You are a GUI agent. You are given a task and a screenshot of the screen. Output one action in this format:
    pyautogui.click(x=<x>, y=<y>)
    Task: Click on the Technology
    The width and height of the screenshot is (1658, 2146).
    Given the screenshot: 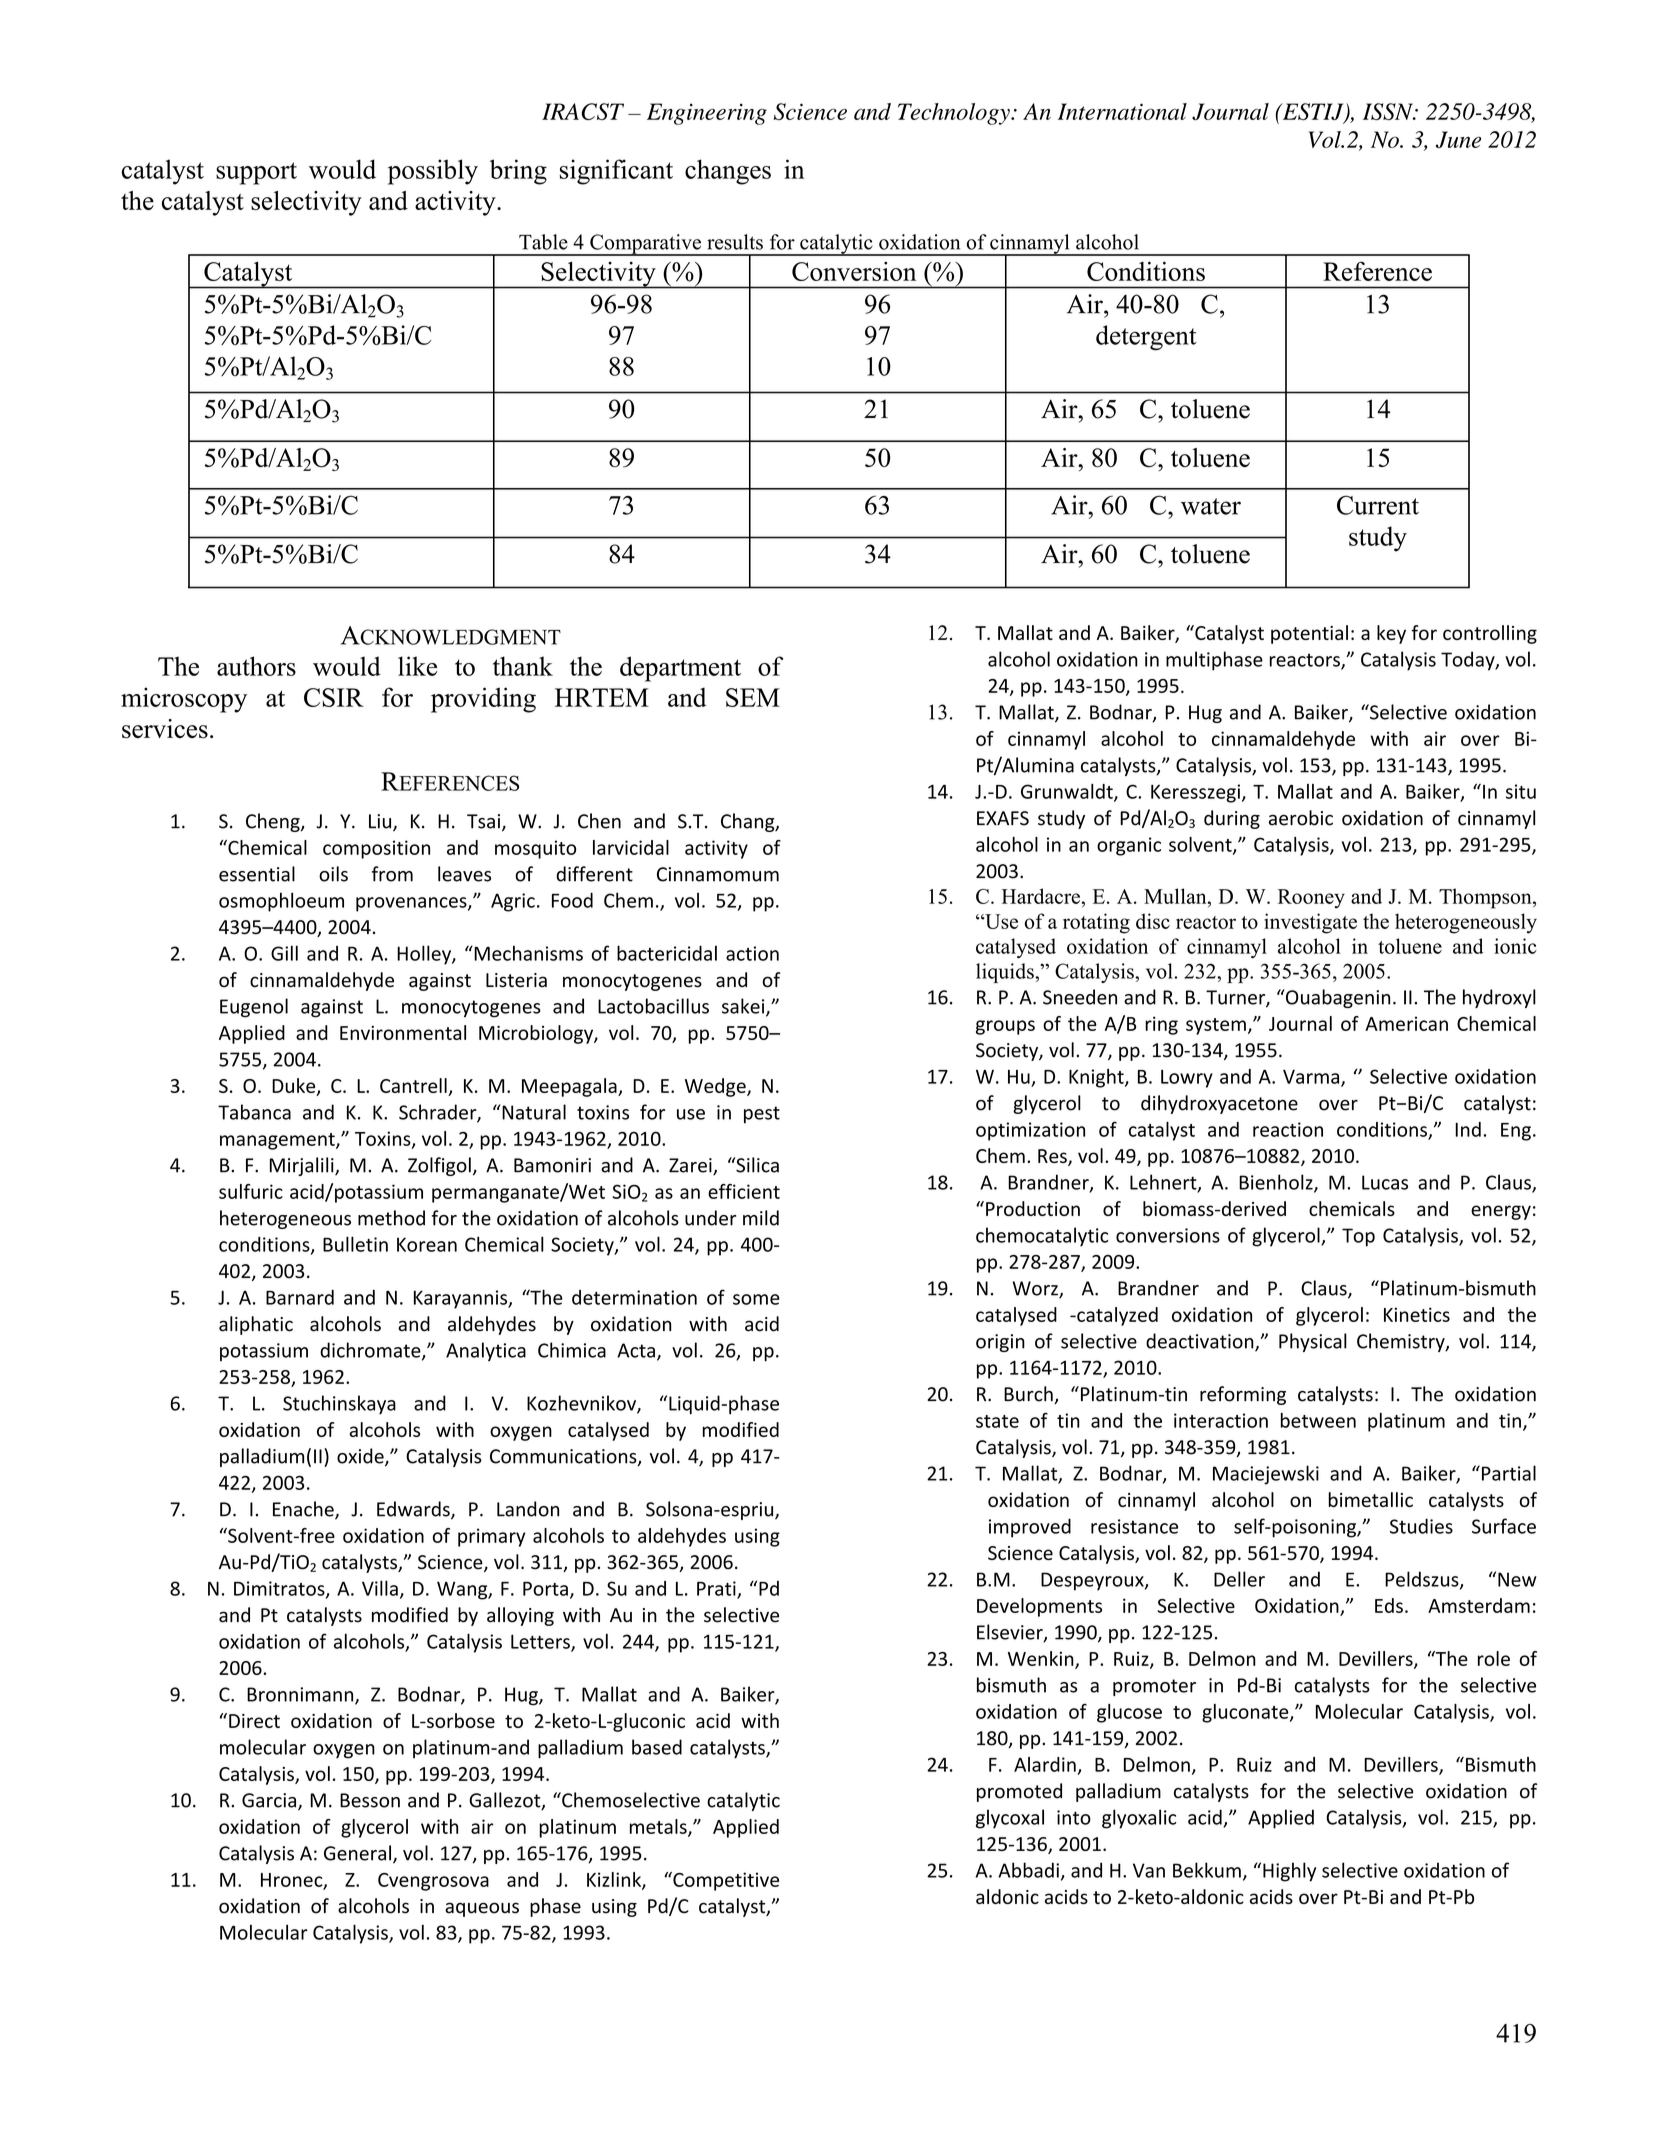 What is the action you would take?
    pyautogui.click(x=955, y=114)
